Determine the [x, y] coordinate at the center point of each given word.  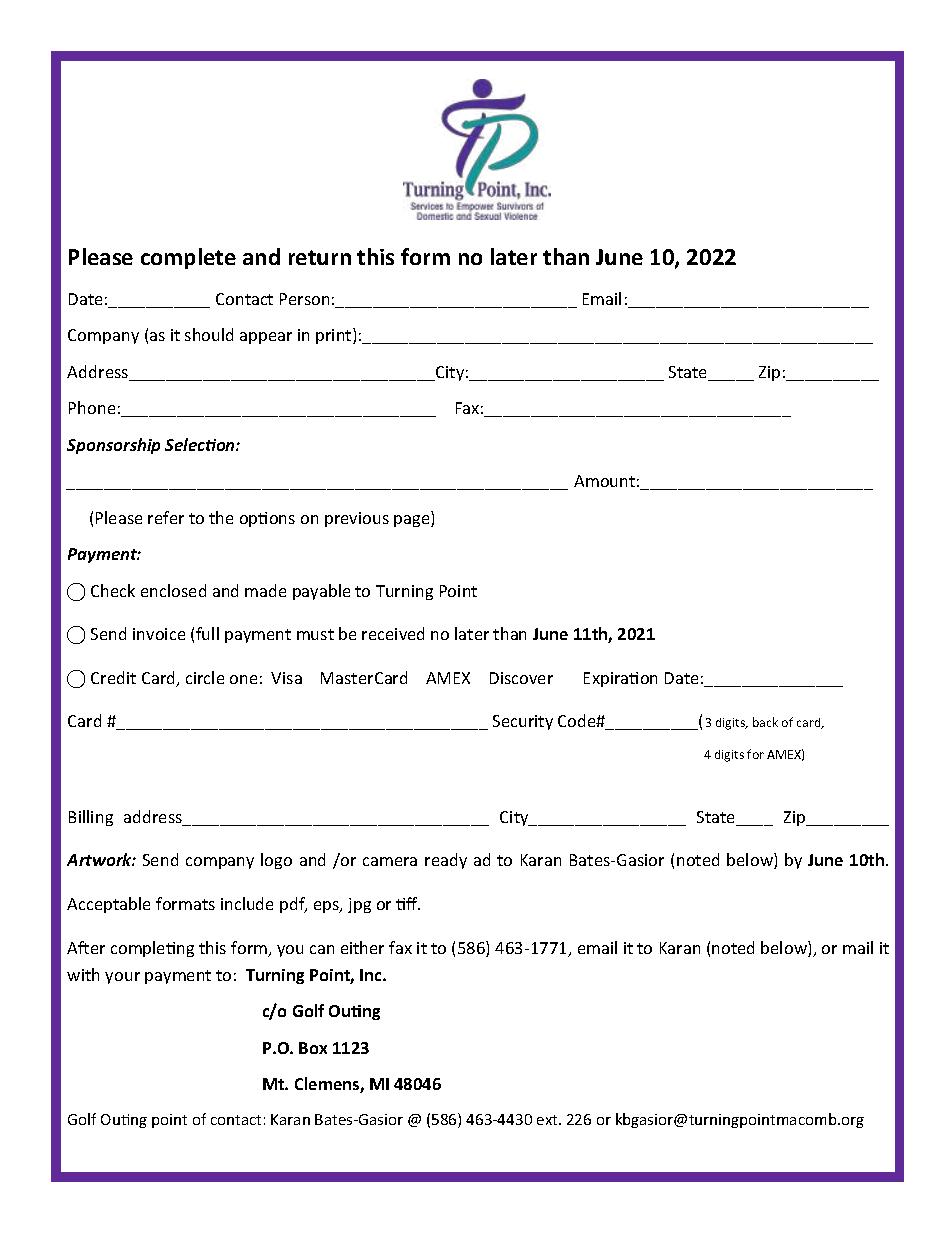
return [320, 257]
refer [166, 517]
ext [548, 1120]
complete [188, 258]
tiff [408, 903]
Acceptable [108, 905]
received [393, 633]
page [413, 521]
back [765, 722]
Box [313, 1048]
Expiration [620, 679]
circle [205, 677]
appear [266, 338]
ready [446, 861]
